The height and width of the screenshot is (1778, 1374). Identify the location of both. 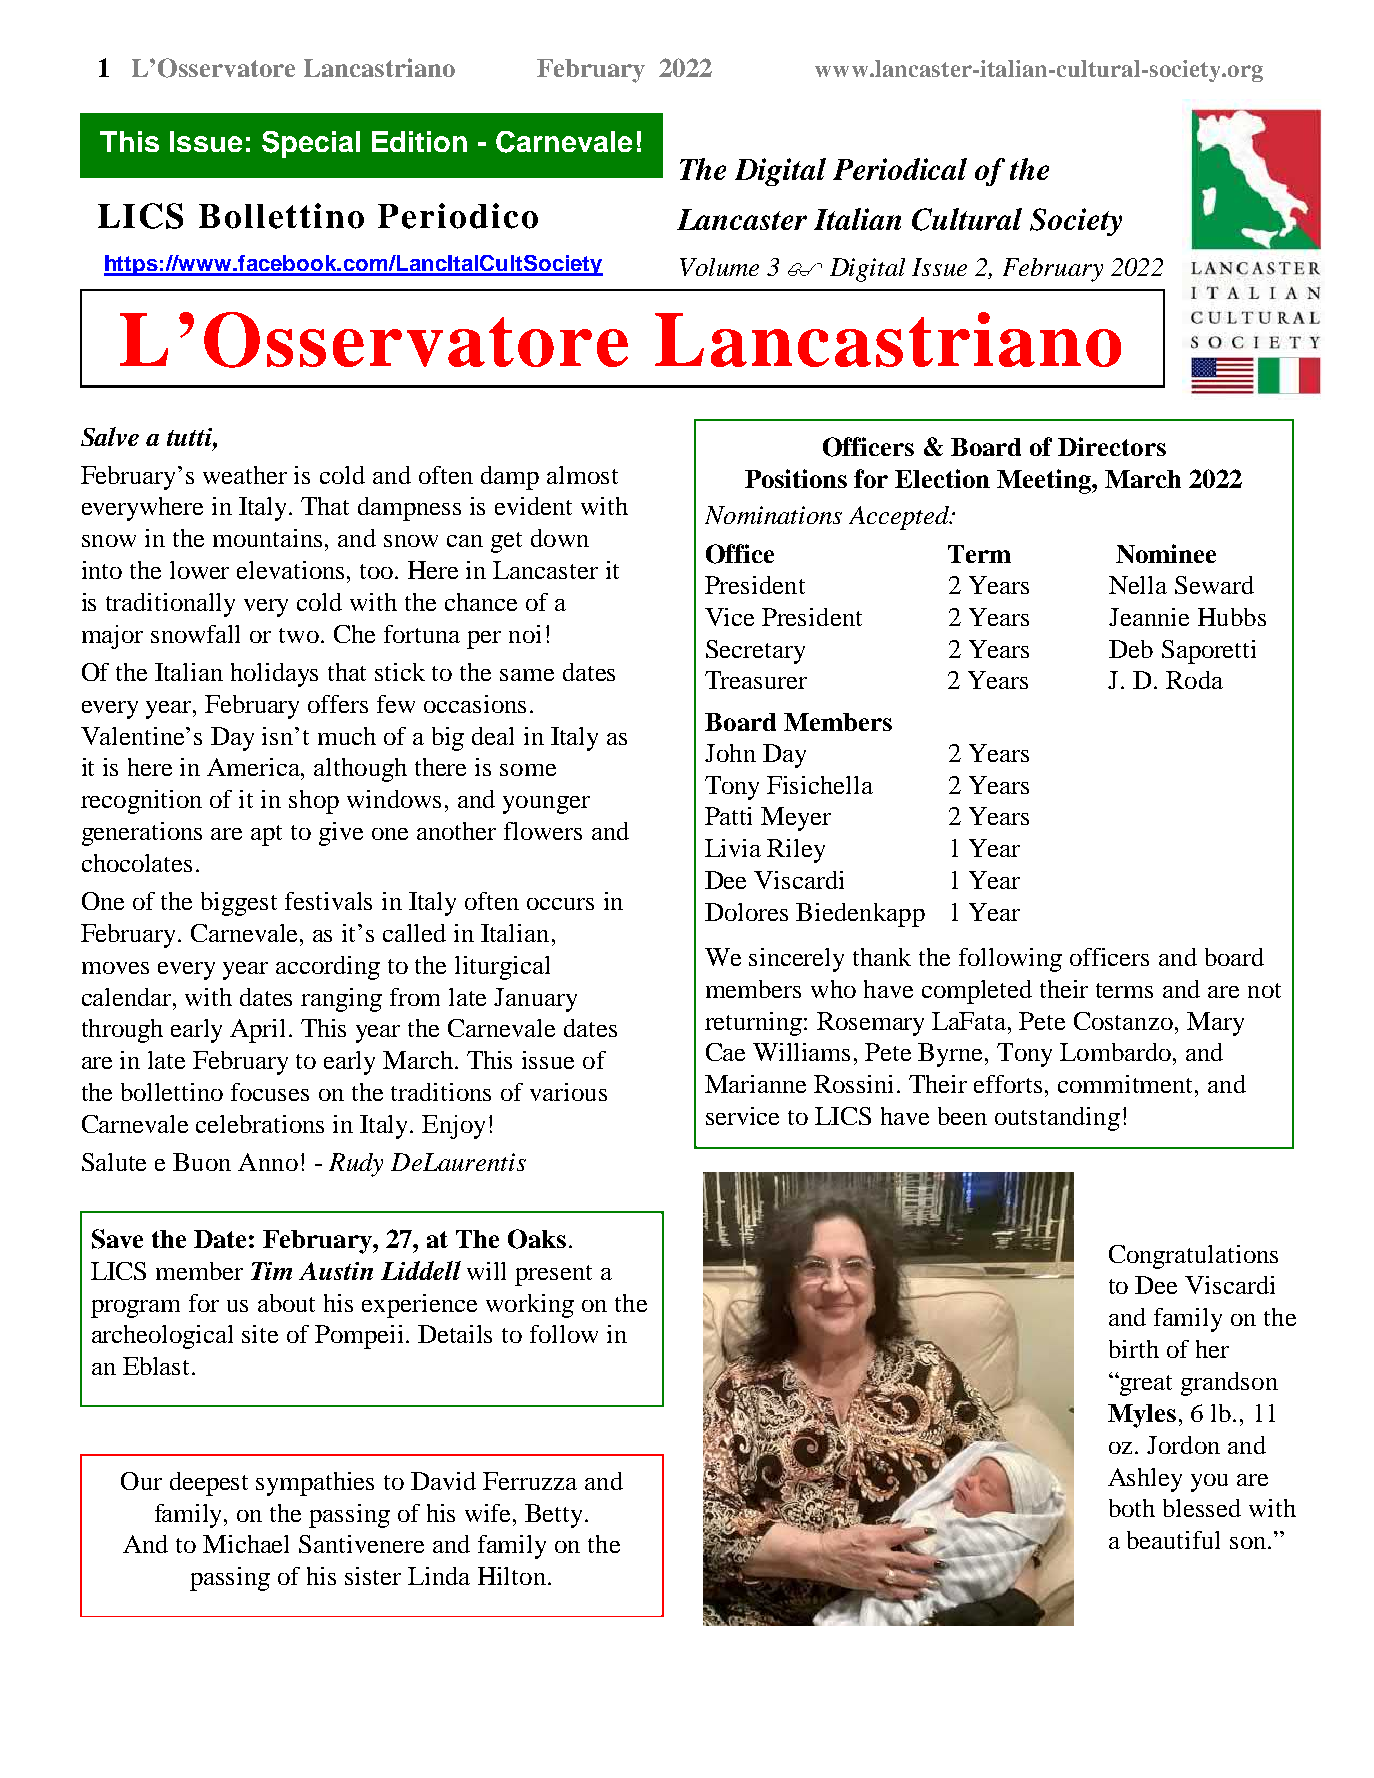
(1132, 1508).
